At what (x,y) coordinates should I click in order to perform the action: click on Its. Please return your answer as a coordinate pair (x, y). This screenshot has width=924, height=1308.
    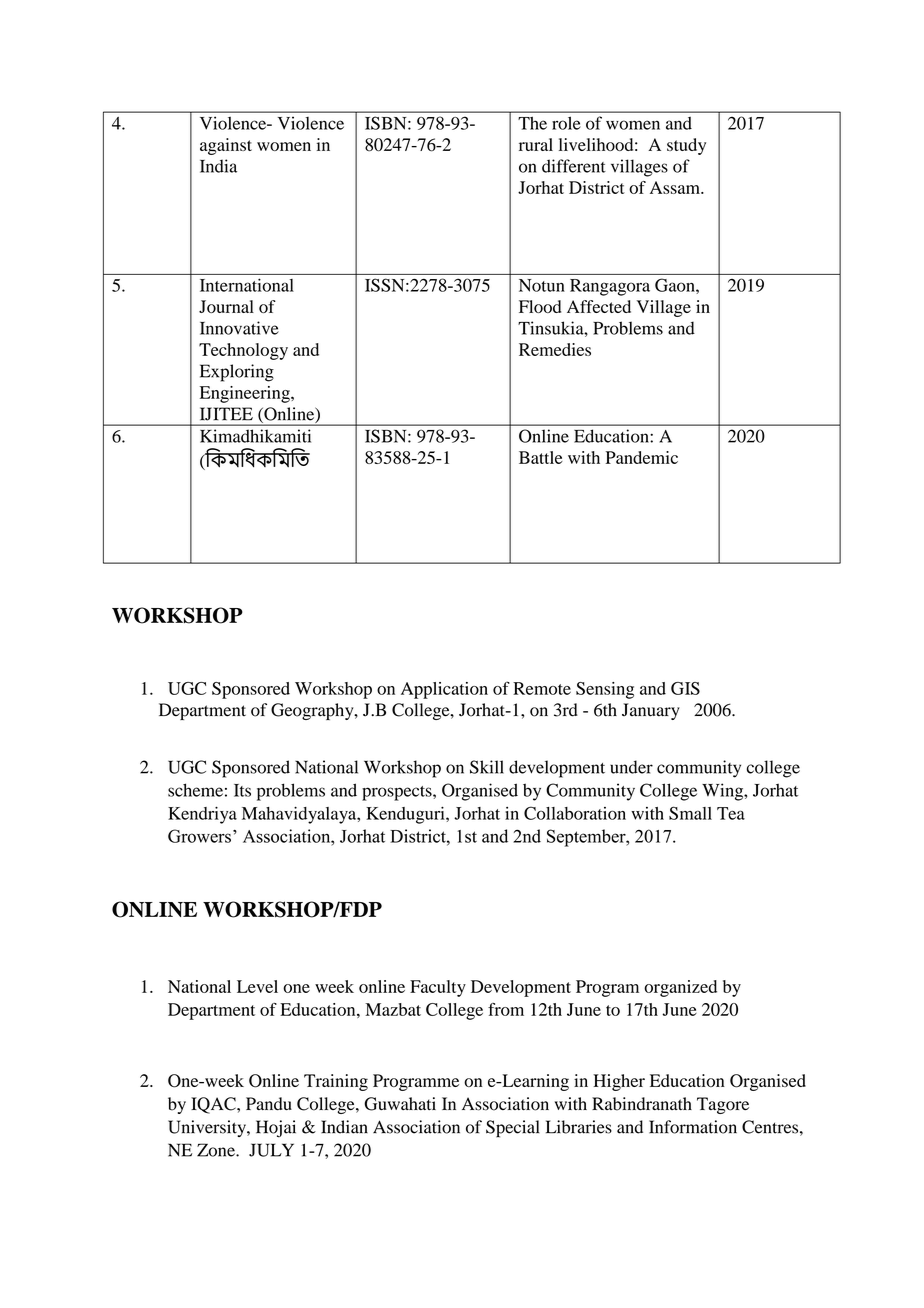
    Looking at the image, I should click on (242, 790).
